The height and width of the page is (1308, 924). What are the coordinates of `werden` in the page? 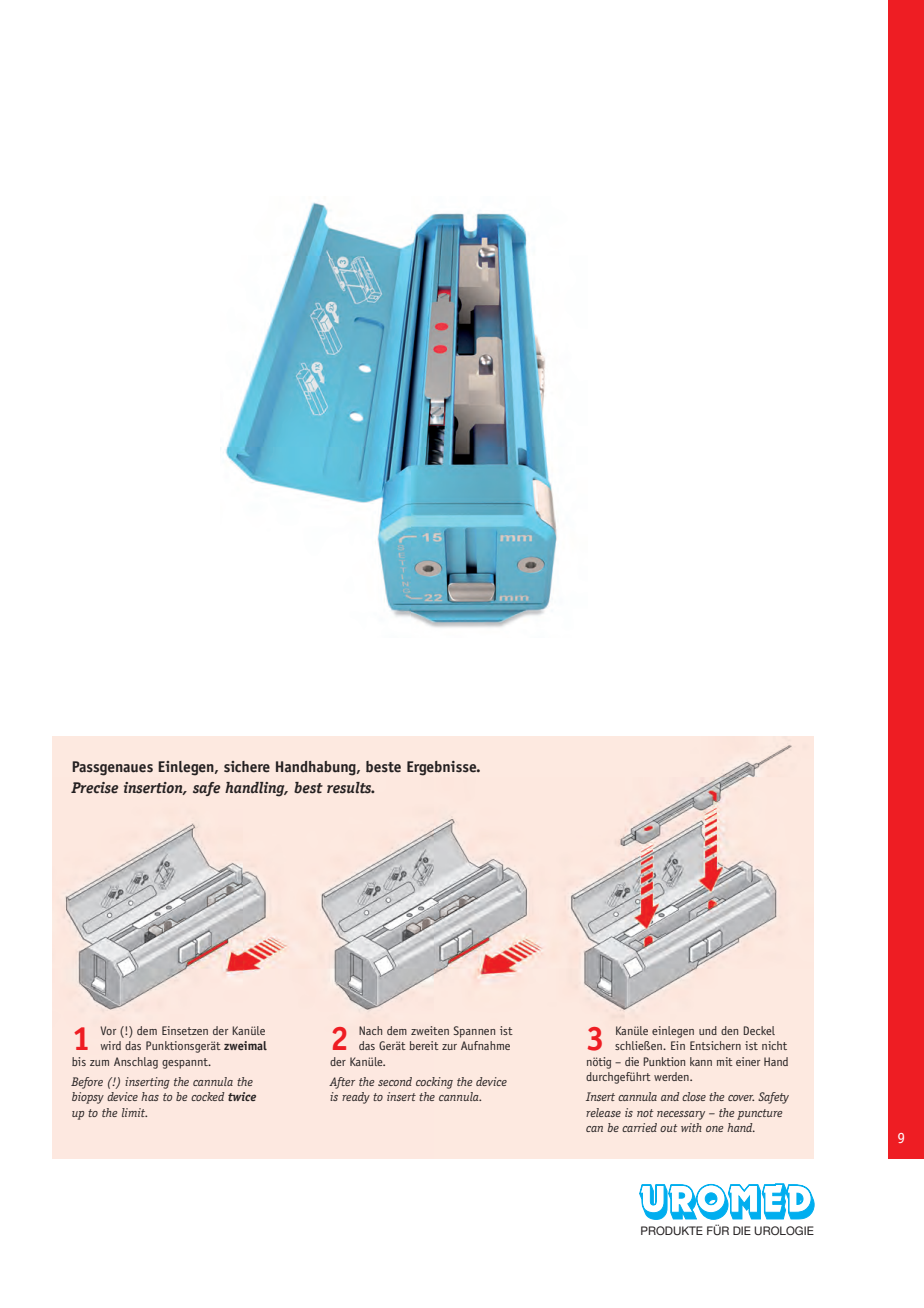 It's located at (672, 1076).
